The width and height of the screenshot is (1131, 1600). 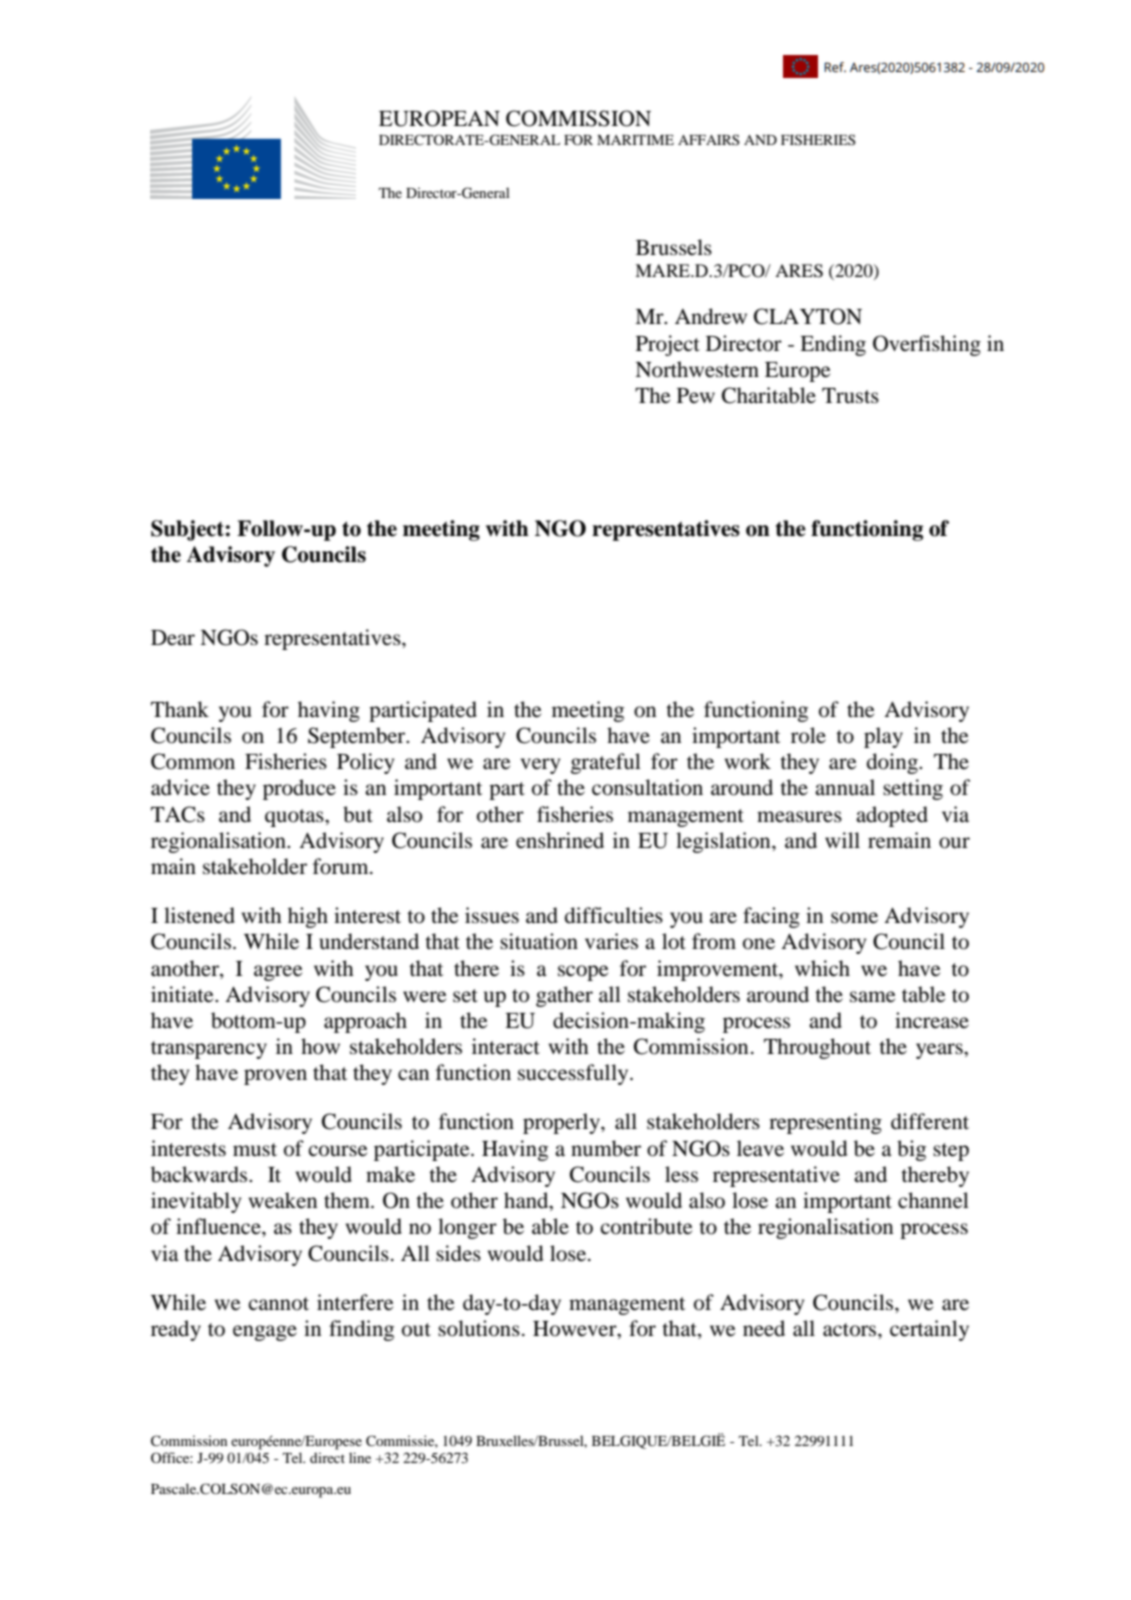 What do you see at coordinates (173, 638) in the screenshot?
I see `Dear` at bounding box center [173, 638].
